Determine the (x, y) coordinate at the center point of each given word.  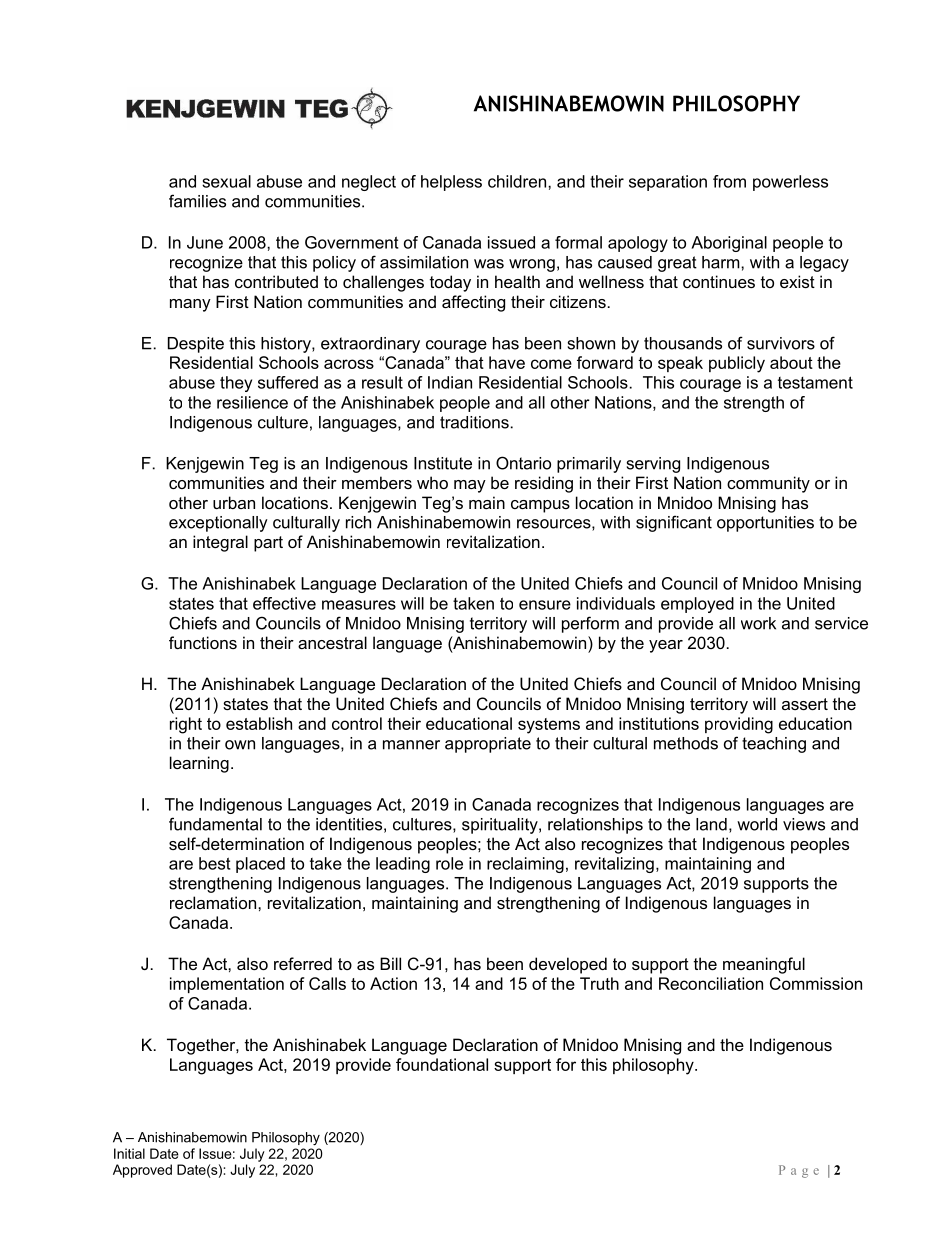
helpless (451, 183)
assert (805, 704)
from (729, 181)
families (197, 201)
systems (549, 726)
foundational (442, 1064)
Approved (142, 1171)
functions (203, 642)
